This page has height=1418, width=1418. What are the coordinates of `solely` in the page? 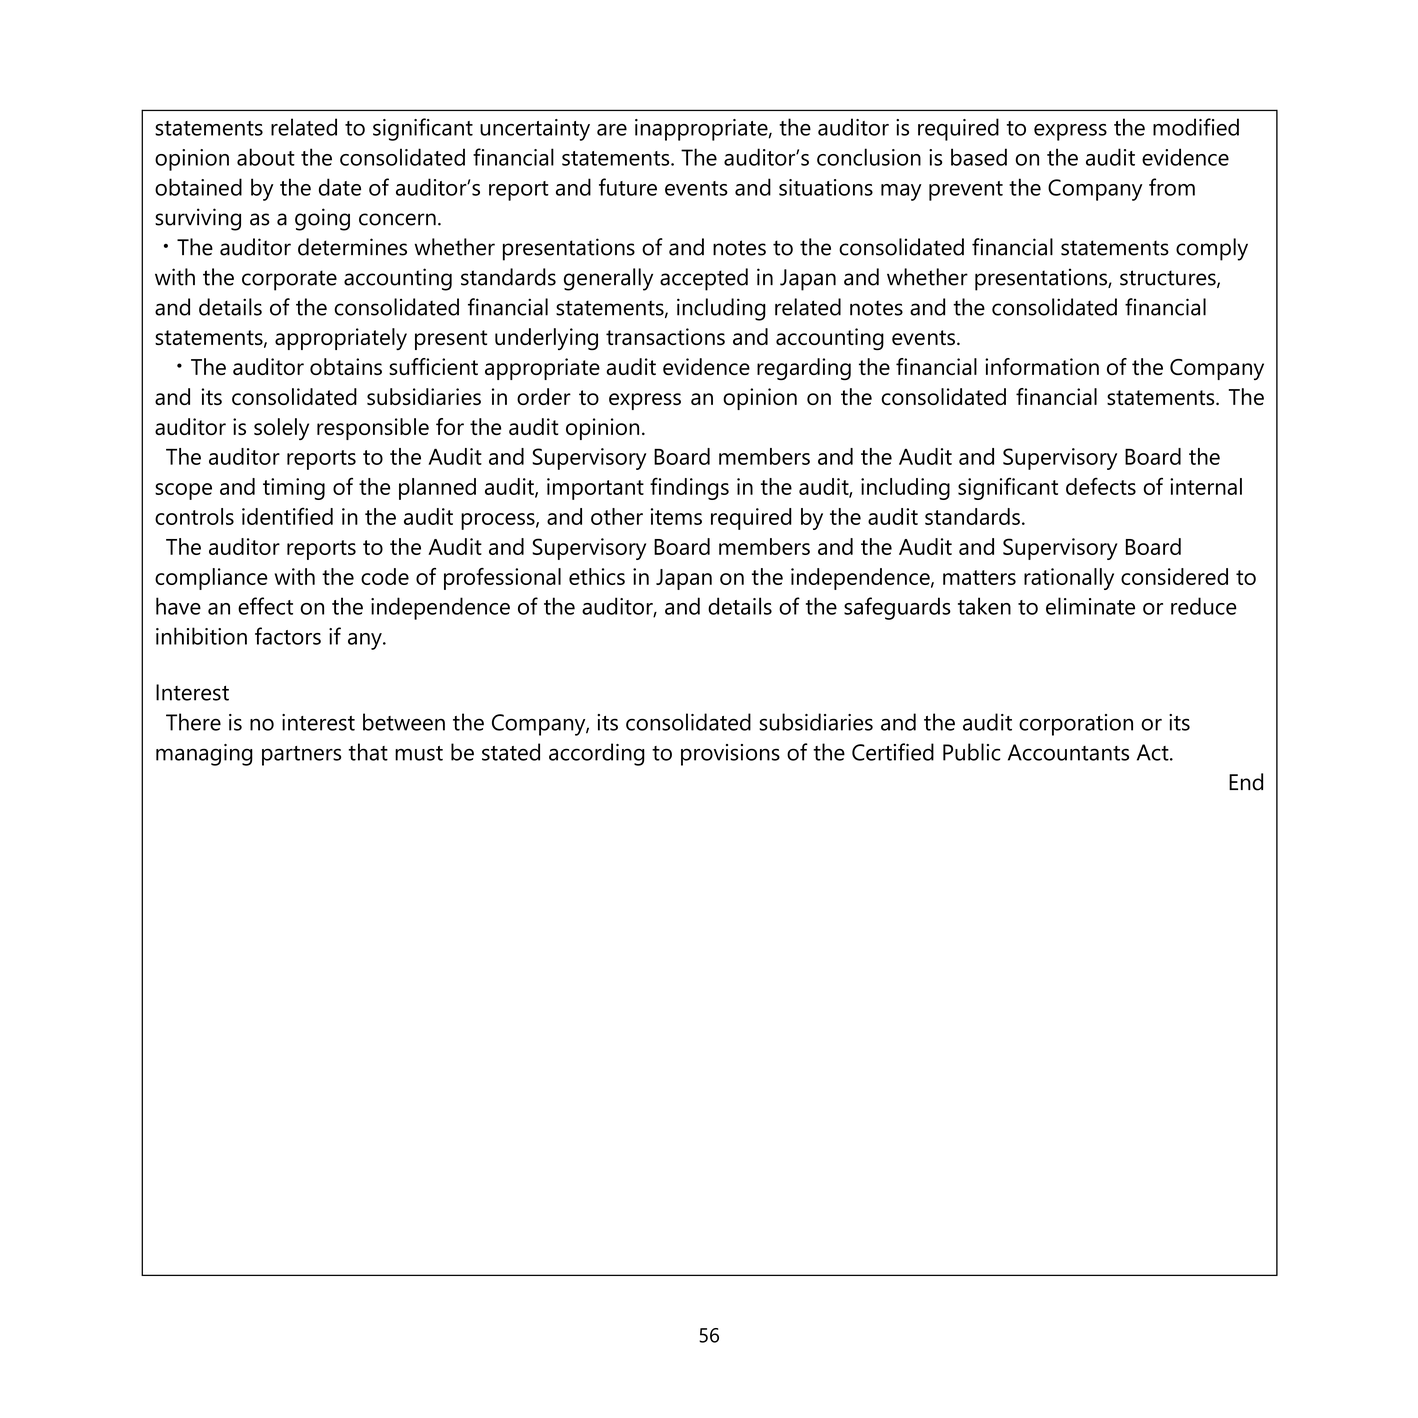 It's located at (281, 429).
